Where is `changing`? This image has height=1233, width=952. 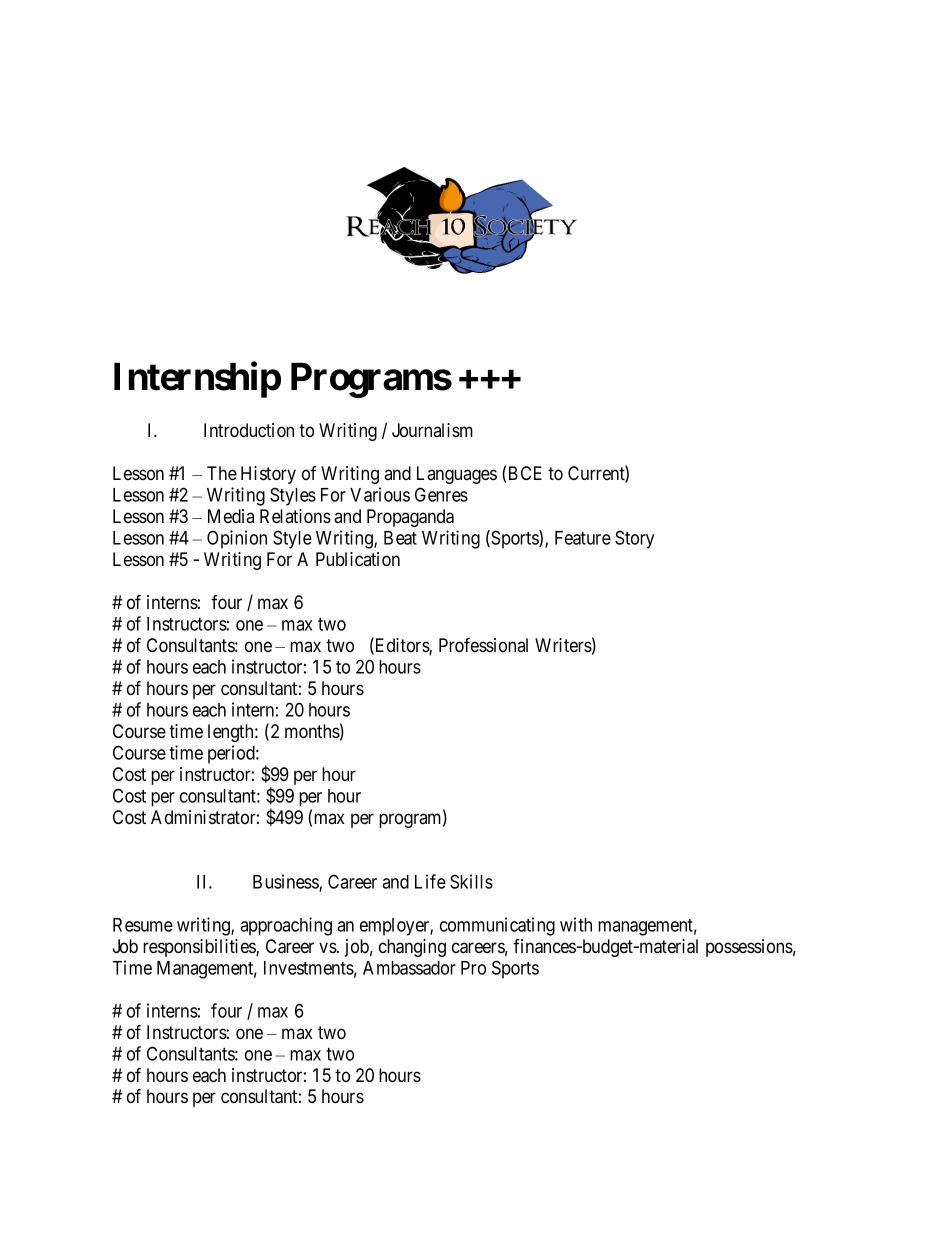
changing is located at coordinates (412, 948).
